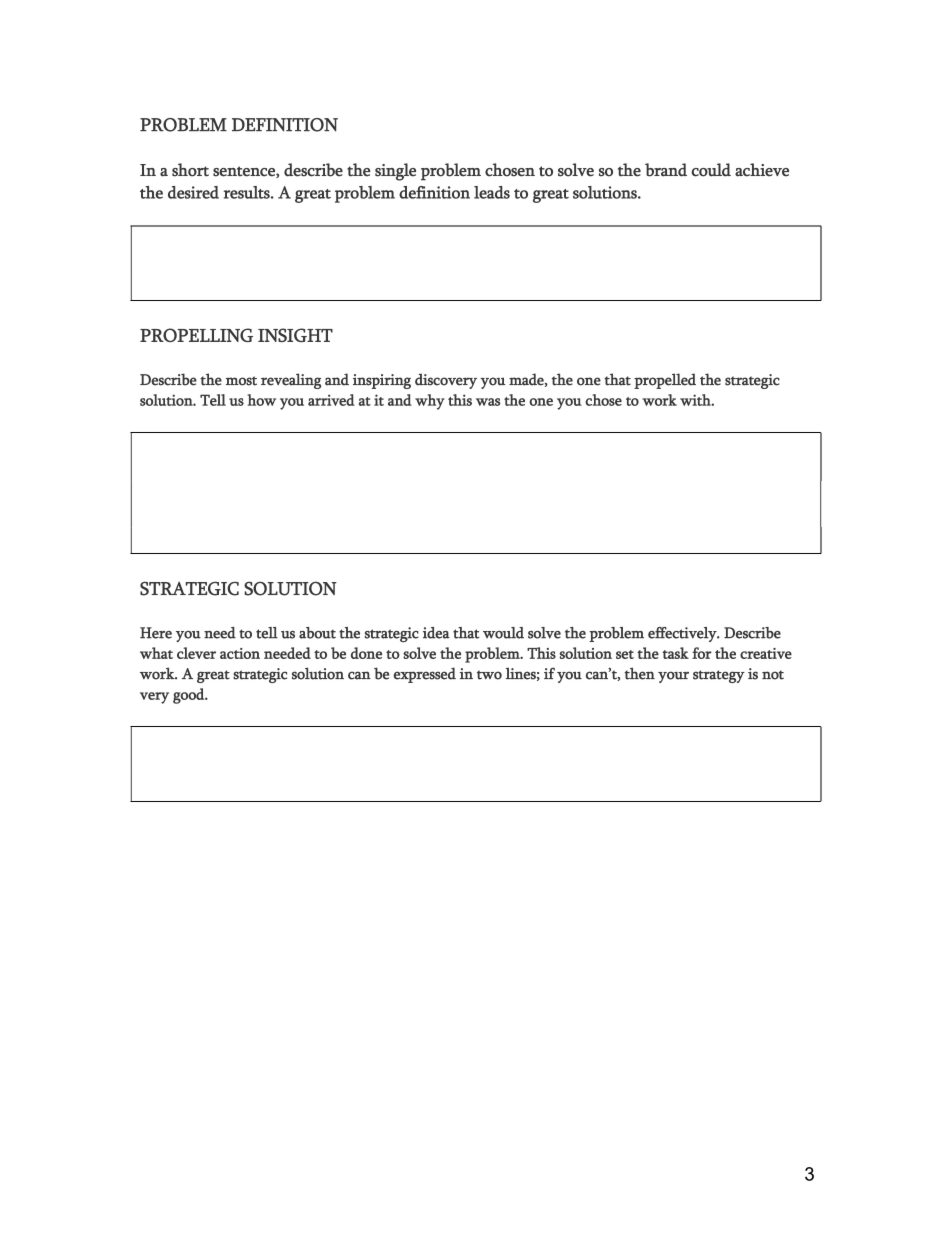 The height and width of the image is (1233, 952). Describe the element at coordinates (261, 400) in the image. I see `how` at that location.
